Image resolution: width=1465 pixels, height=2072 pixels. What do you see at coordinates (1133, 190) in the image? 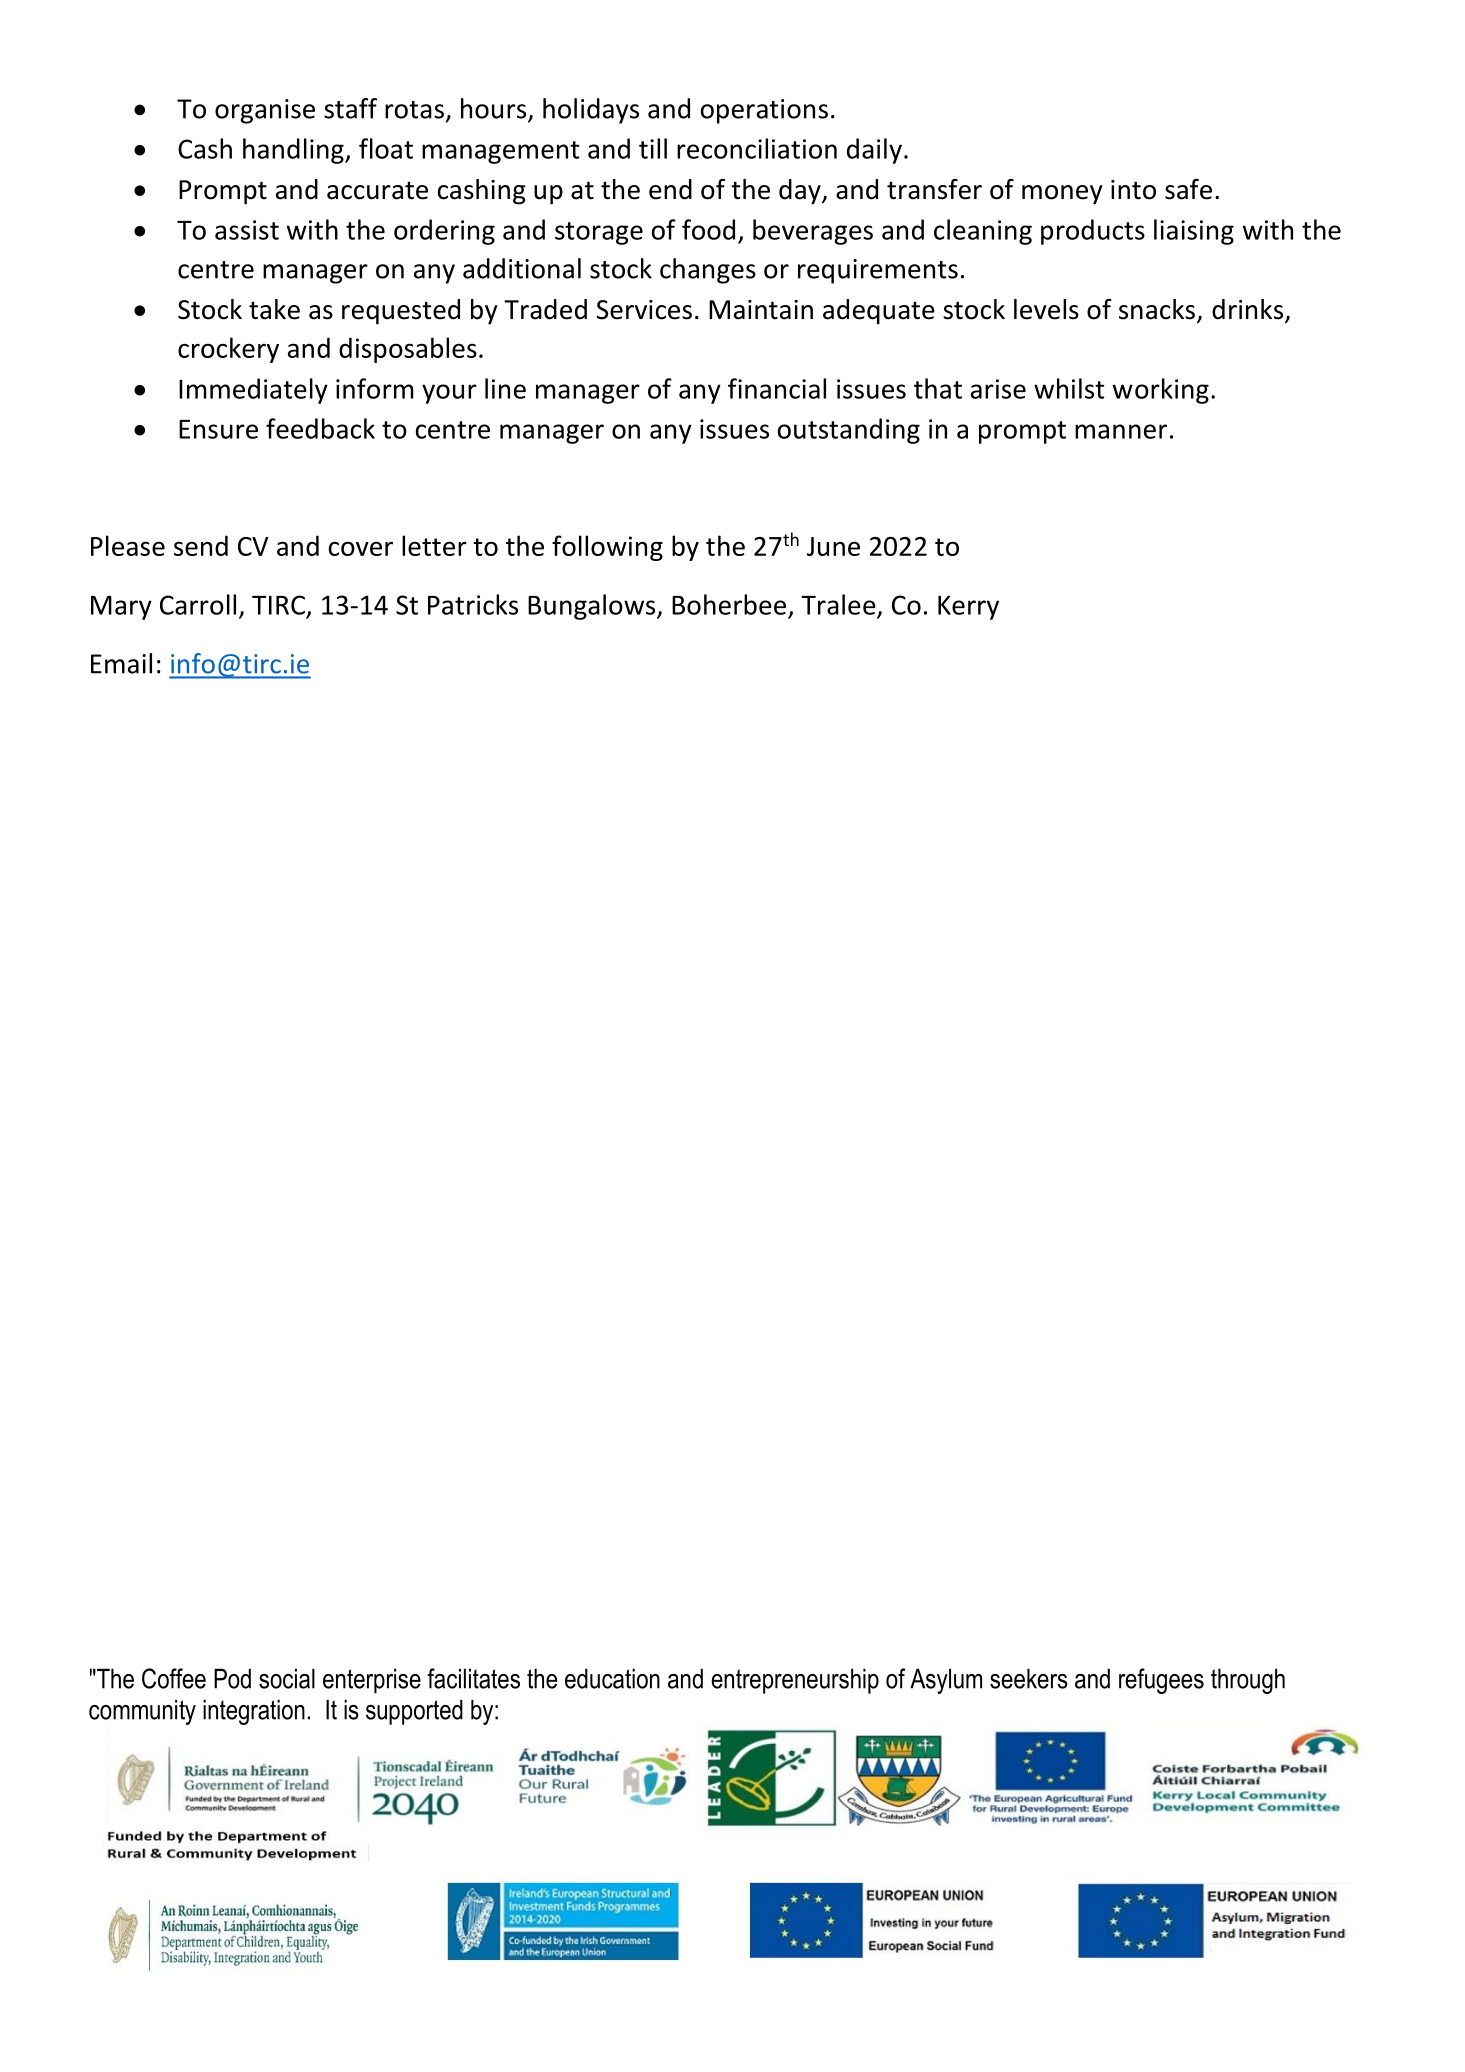
I see `into` at bounding box center [1133, 190].
